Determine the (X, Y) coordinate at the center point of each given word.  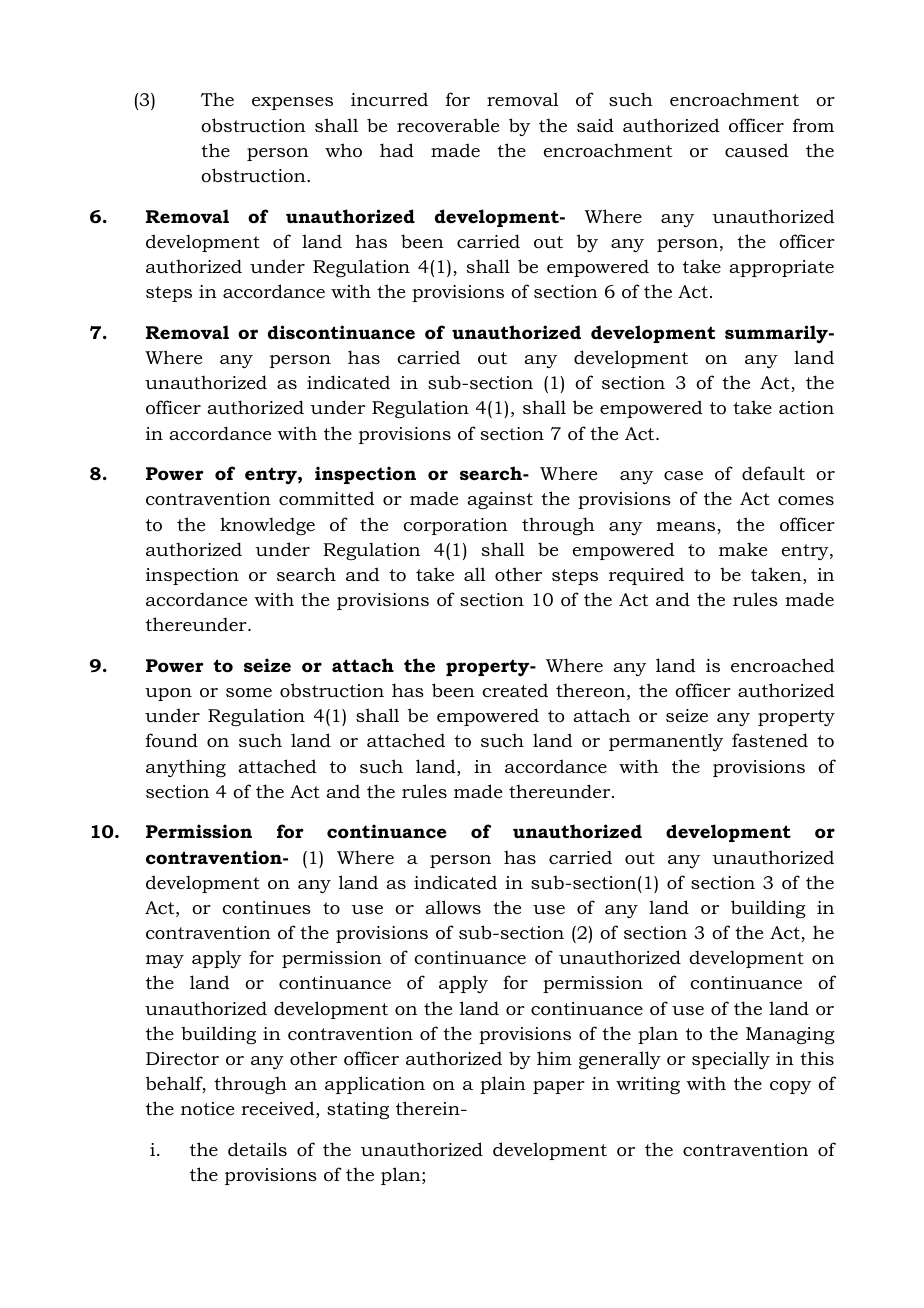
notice (207, 1109)
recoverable (448, 125)
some (249, 692)
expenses (292, 103)
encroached (783, 665)
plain (503, 1085)
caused (757, 150)
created (515, 690)
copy (790, 1087)
